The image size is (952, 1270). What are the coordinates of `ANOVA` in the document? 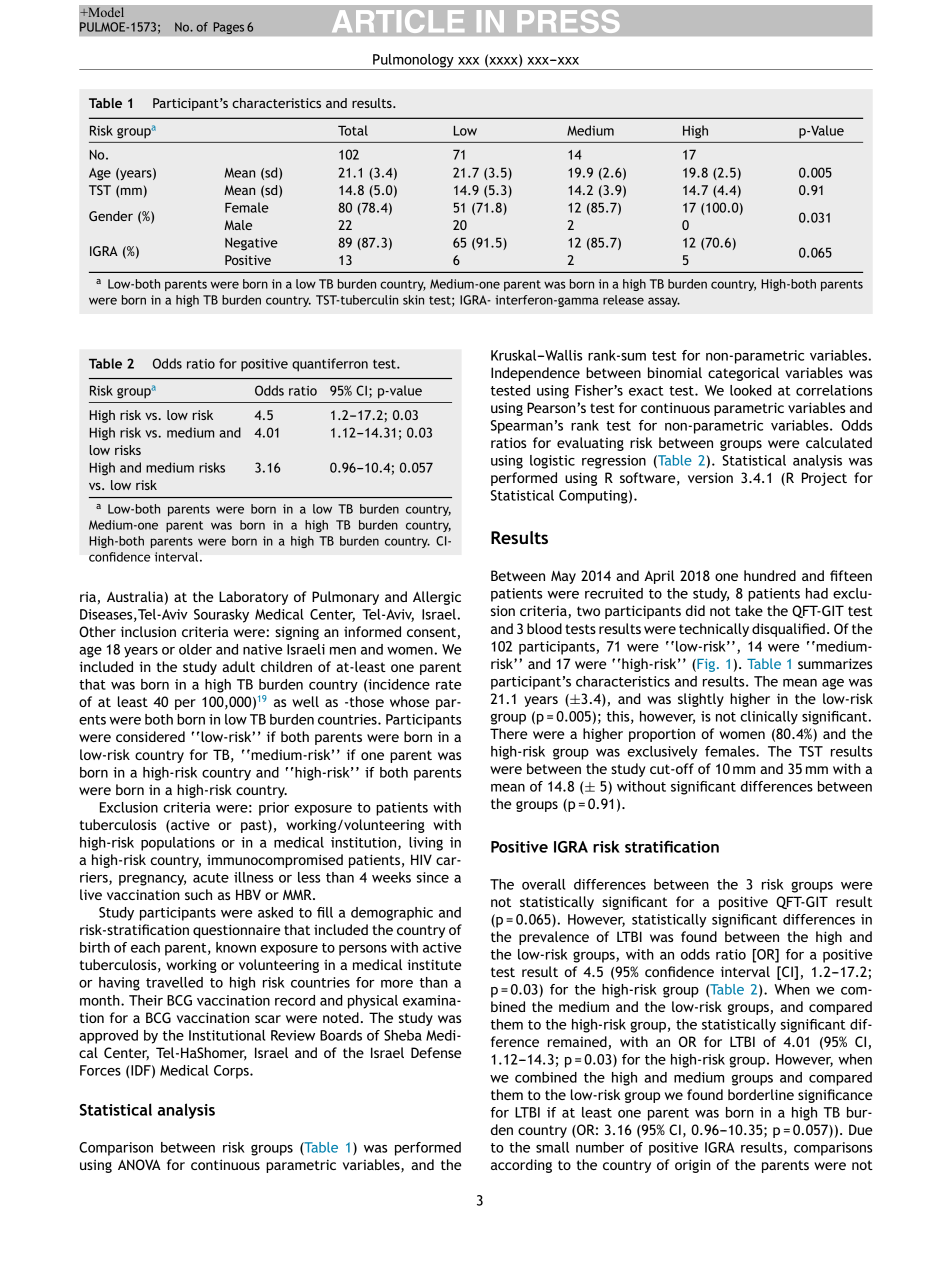 It's located at (139, 1164).
